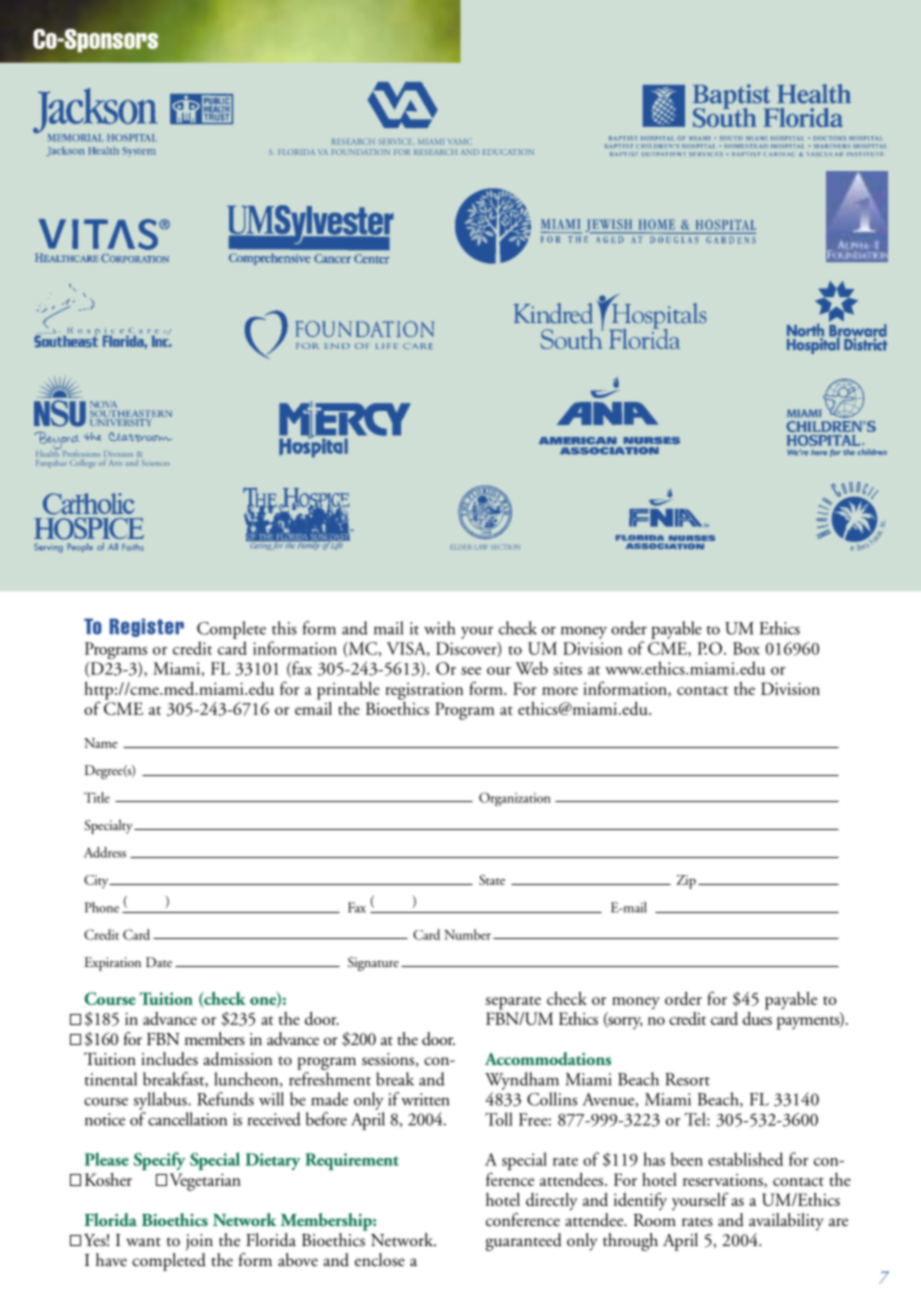 Image resolution: width=921 pixels, height=1316 pixels. What do you see at coordinates (380, 1260) in the document?
I see `enclose` at bounding box center [380, 1260].
